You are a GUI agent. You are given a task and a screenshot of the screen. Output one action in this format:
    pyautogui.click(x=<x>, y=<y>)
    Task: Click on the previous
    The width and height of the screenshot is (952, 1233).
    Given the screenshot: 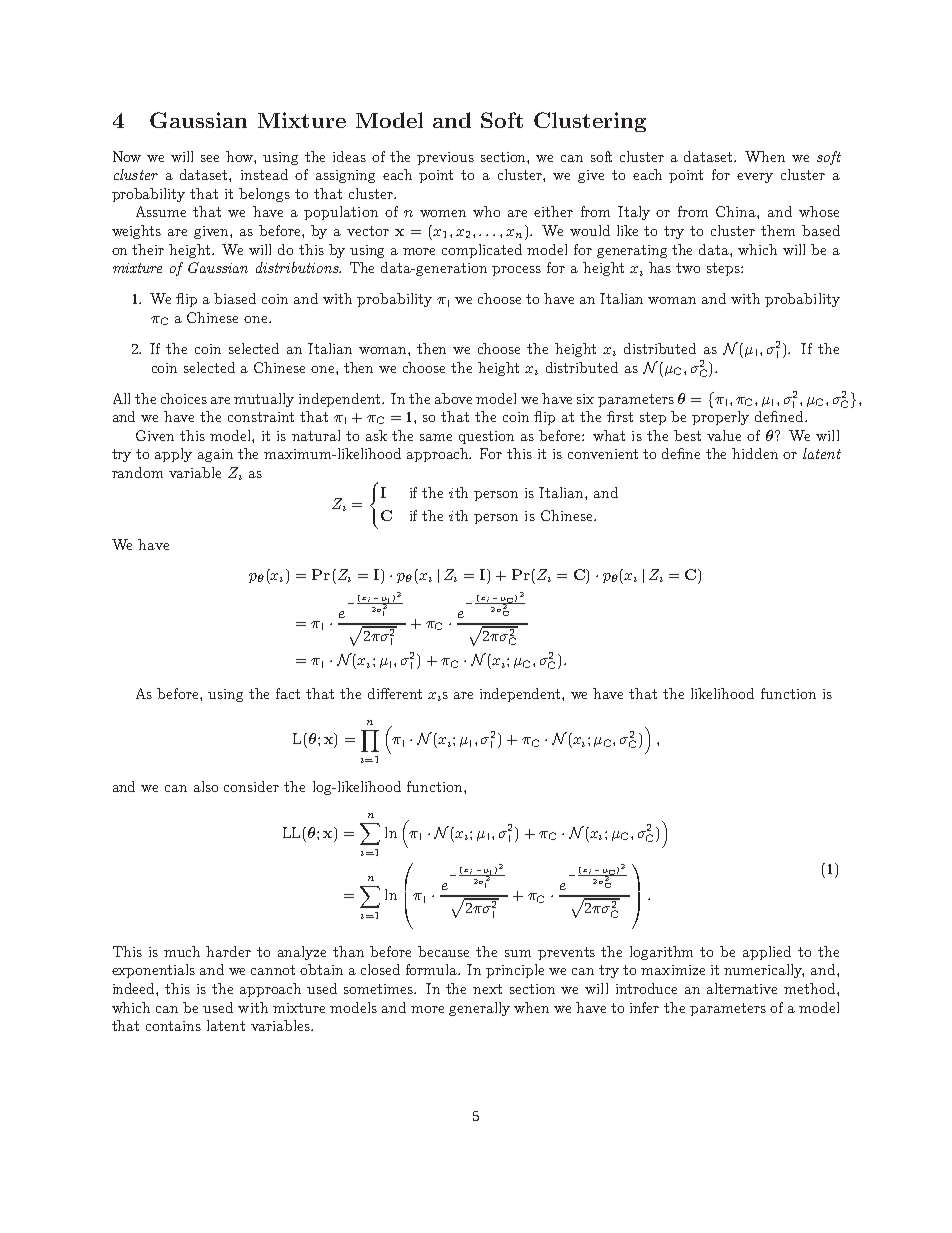 What is the action you would take?
    pyautogui.click(x=445, y=158)
